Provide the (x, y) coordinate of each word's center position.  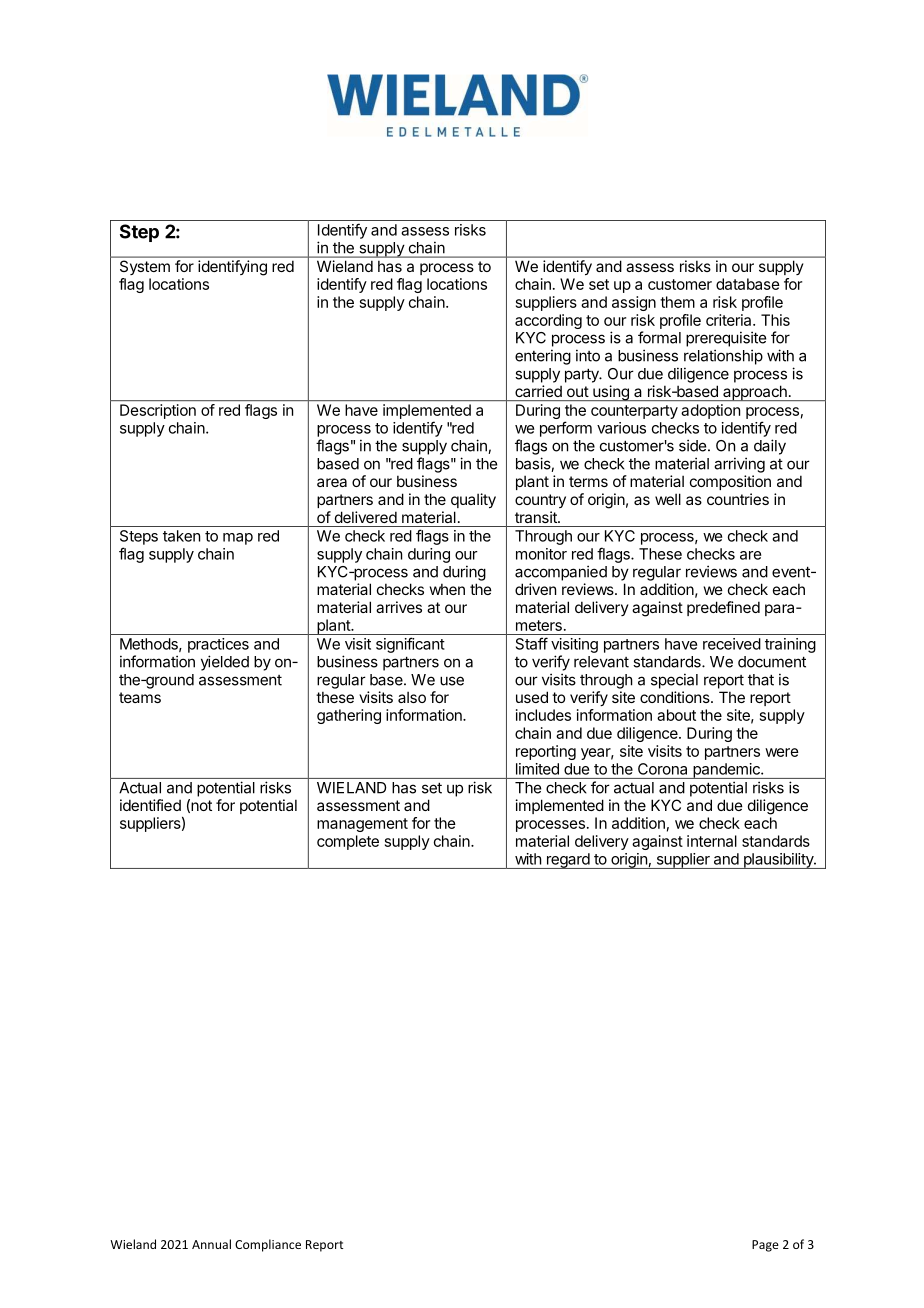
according (548, 321)
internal (712, 841)
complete (348, 842)
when (447, 589)
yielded (225, 663)
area (332, 482)
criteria (730, 320)
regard (567, 861)
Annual (211, 1244)
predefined (723, 608)
